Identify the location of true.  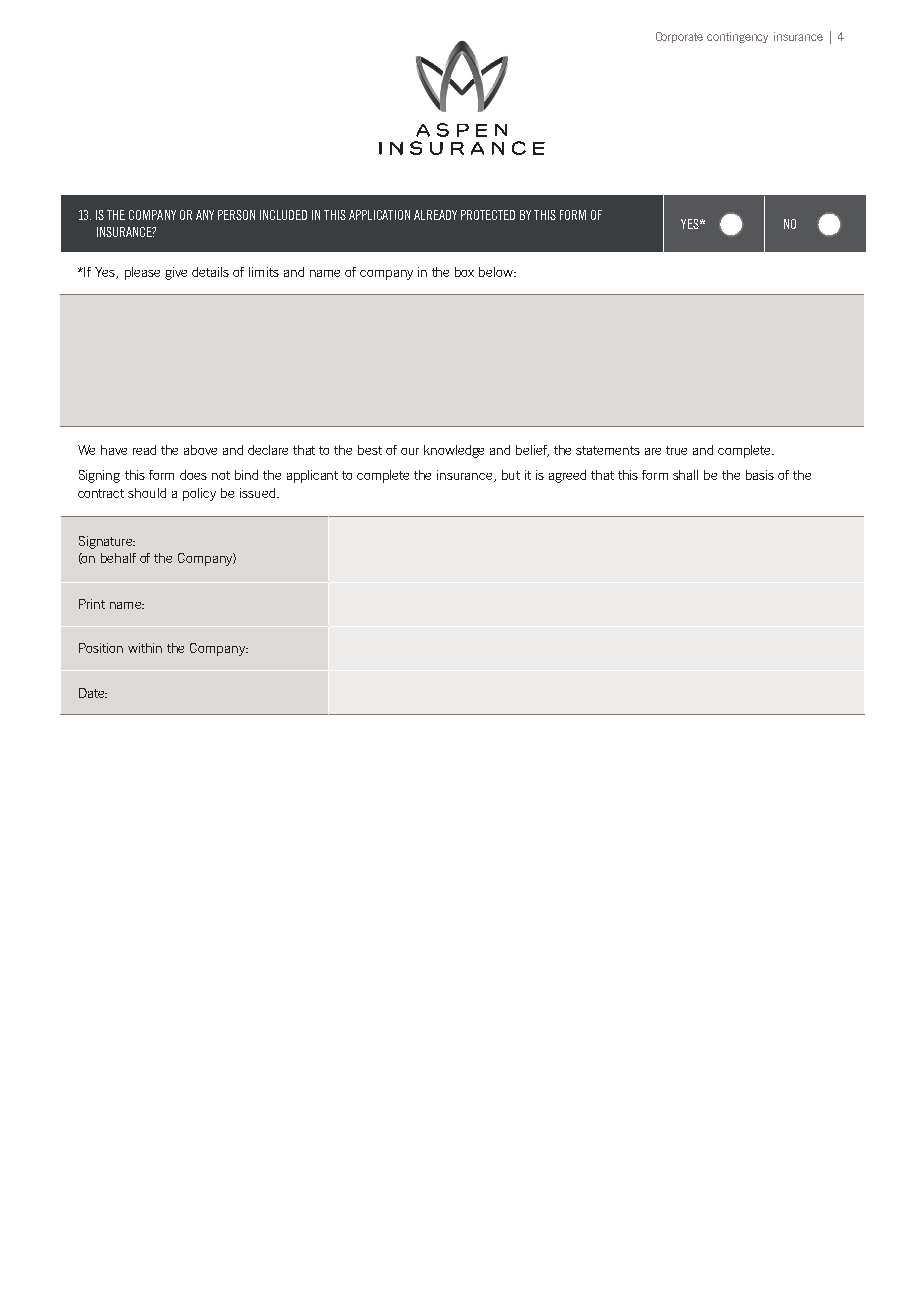
(676, 450).
